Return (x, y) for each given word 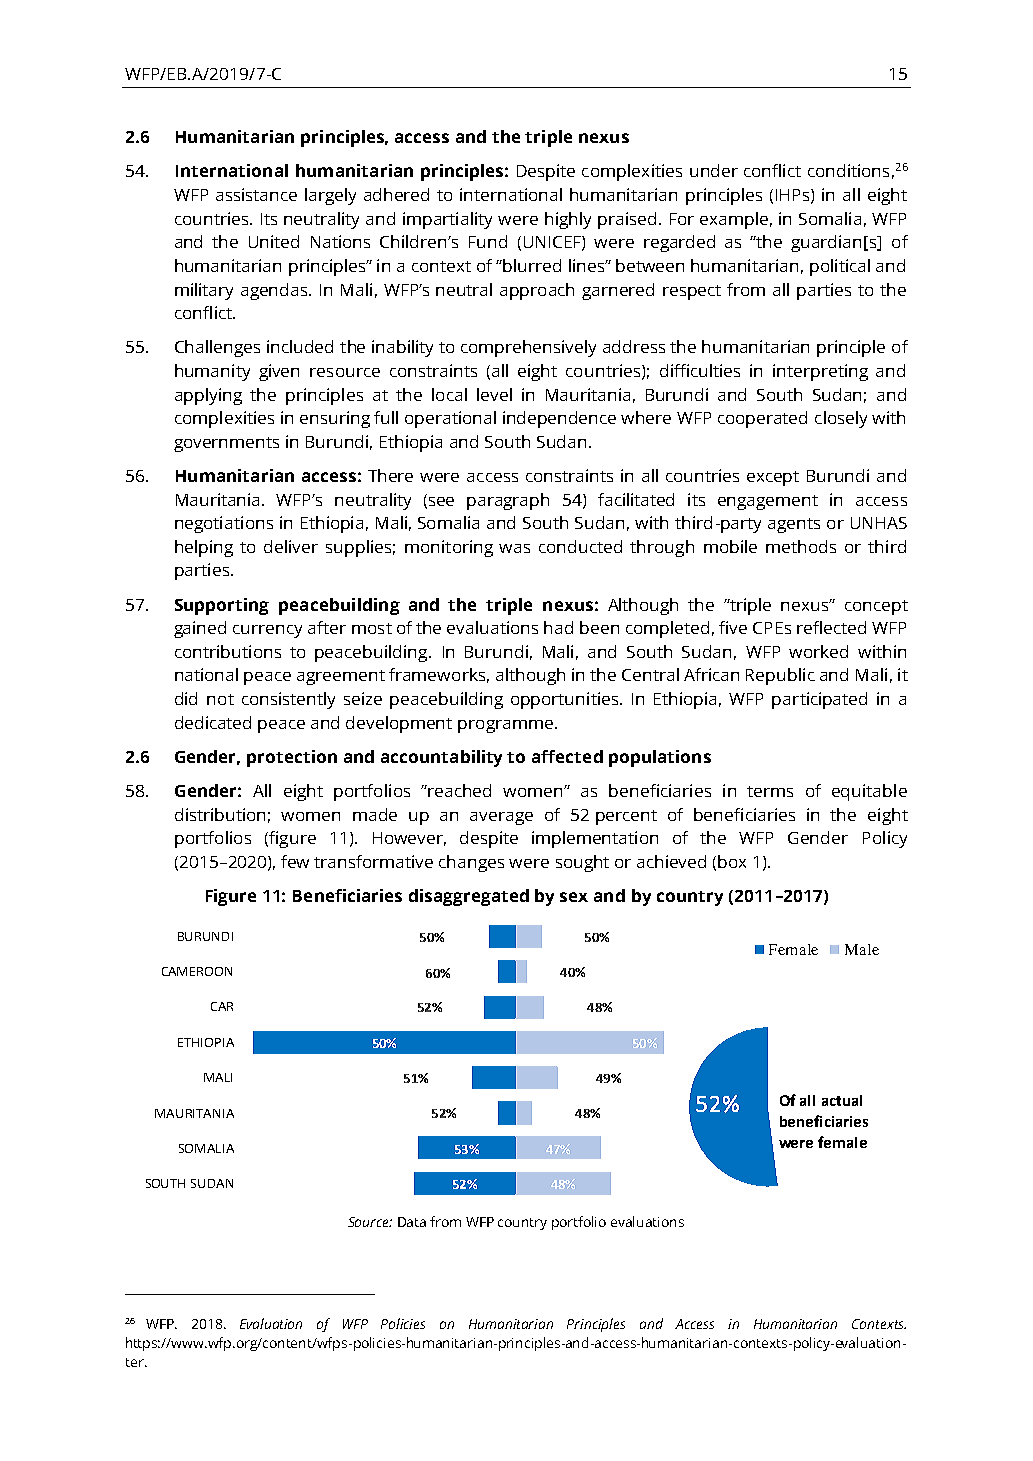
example (734, 220)
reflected (831, 627)
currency (267, 631)
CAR (222, 1006)
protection (292, 758)
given (279, 372)
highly (568, 220)
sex (574, 897)
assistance (256, 194)
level (494, 394)
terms (770, 791)
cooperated (762, 419)
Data (412, 1222)
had (558, 627)
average (501, 818)
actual (842, 1100)
